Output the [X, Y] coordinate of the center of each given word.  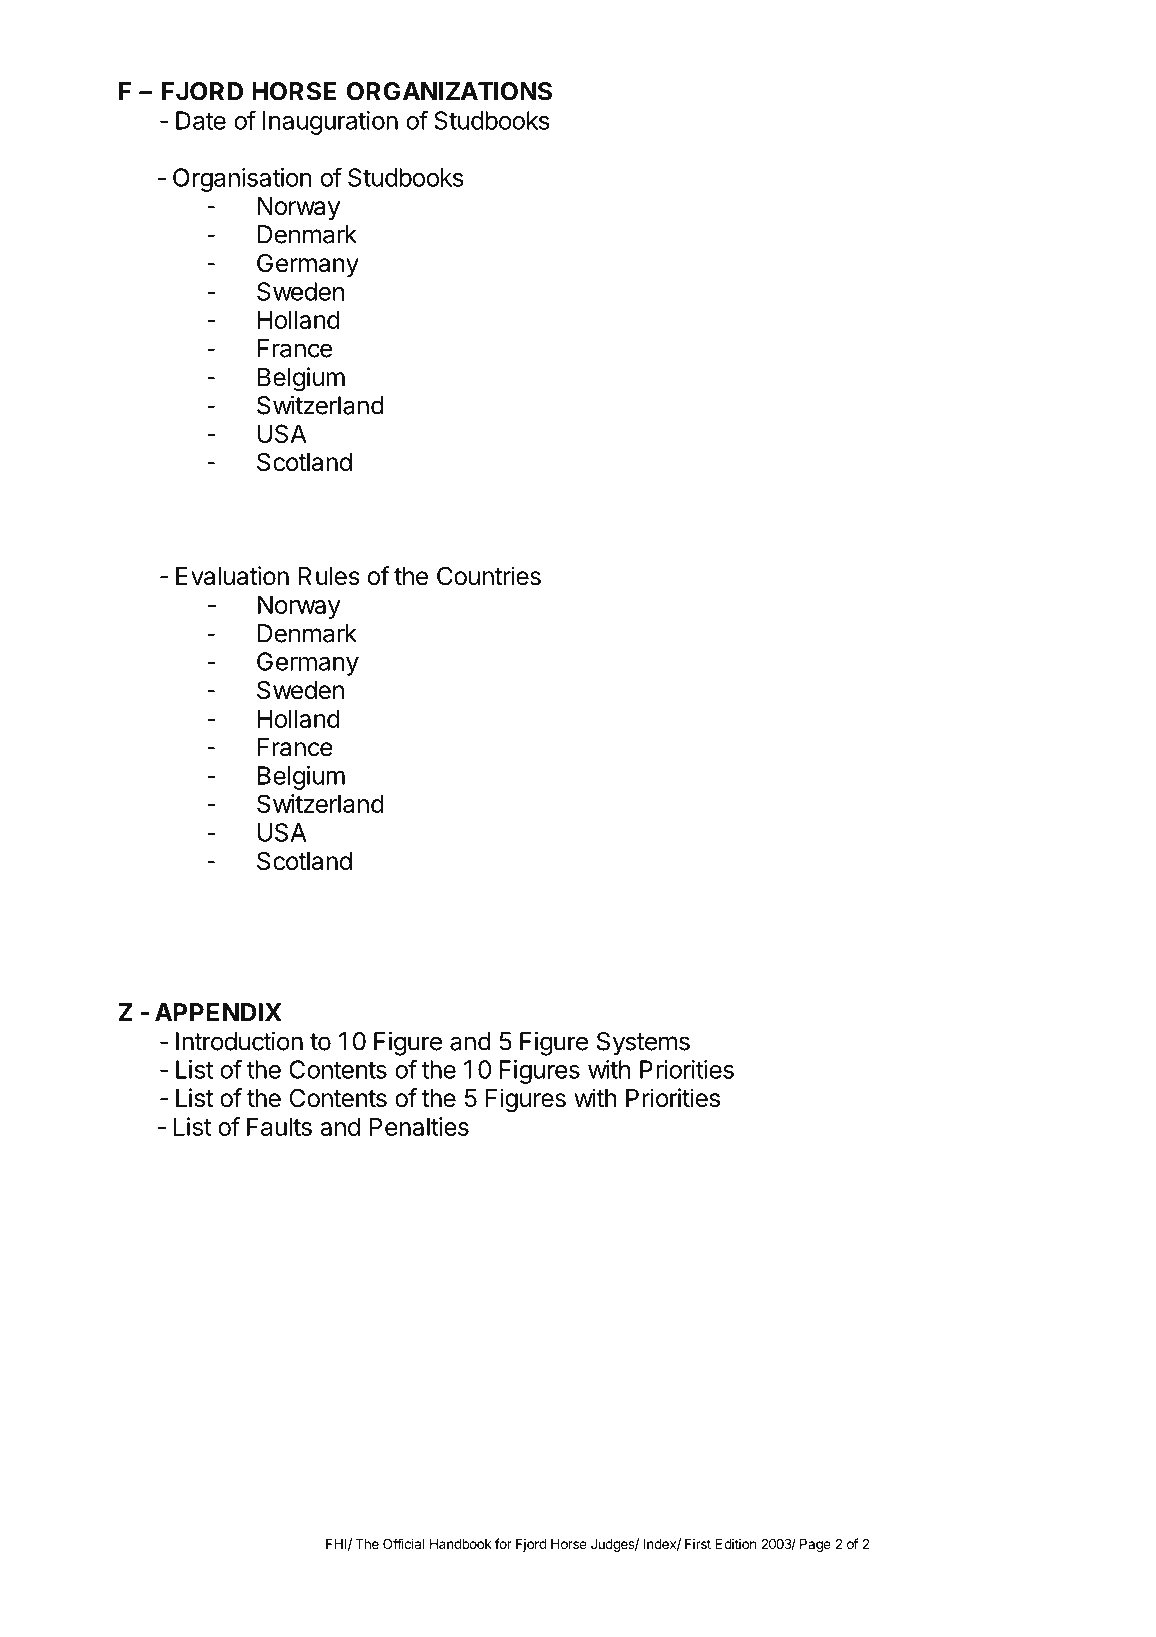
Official [403, 1543]
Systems [643, 1044]
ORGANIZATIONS [449, 91]
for [503, 1543]
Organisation [242, 180]
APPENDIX [218, 1012]
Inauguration [330, 123]
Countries [489, 576]
